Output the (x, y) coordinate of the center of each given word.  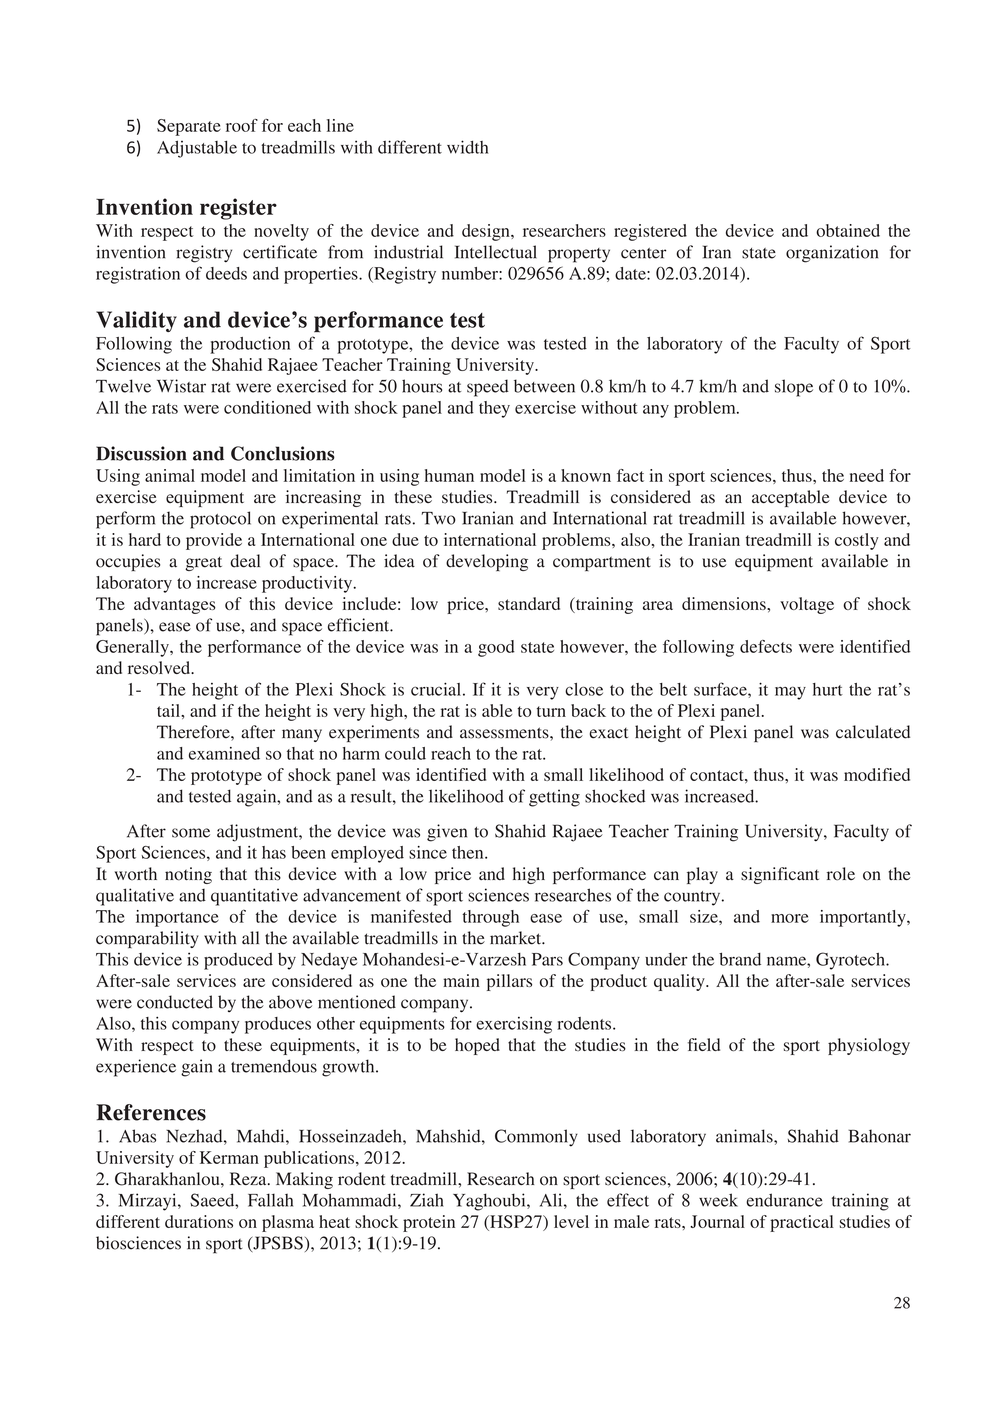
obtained (848, 230)
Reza (249, 1178)
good (496, 648)
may (790, 693)
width (467, 147)
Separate (189, 127)
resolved (160, 667)
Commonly (536, 1138)
